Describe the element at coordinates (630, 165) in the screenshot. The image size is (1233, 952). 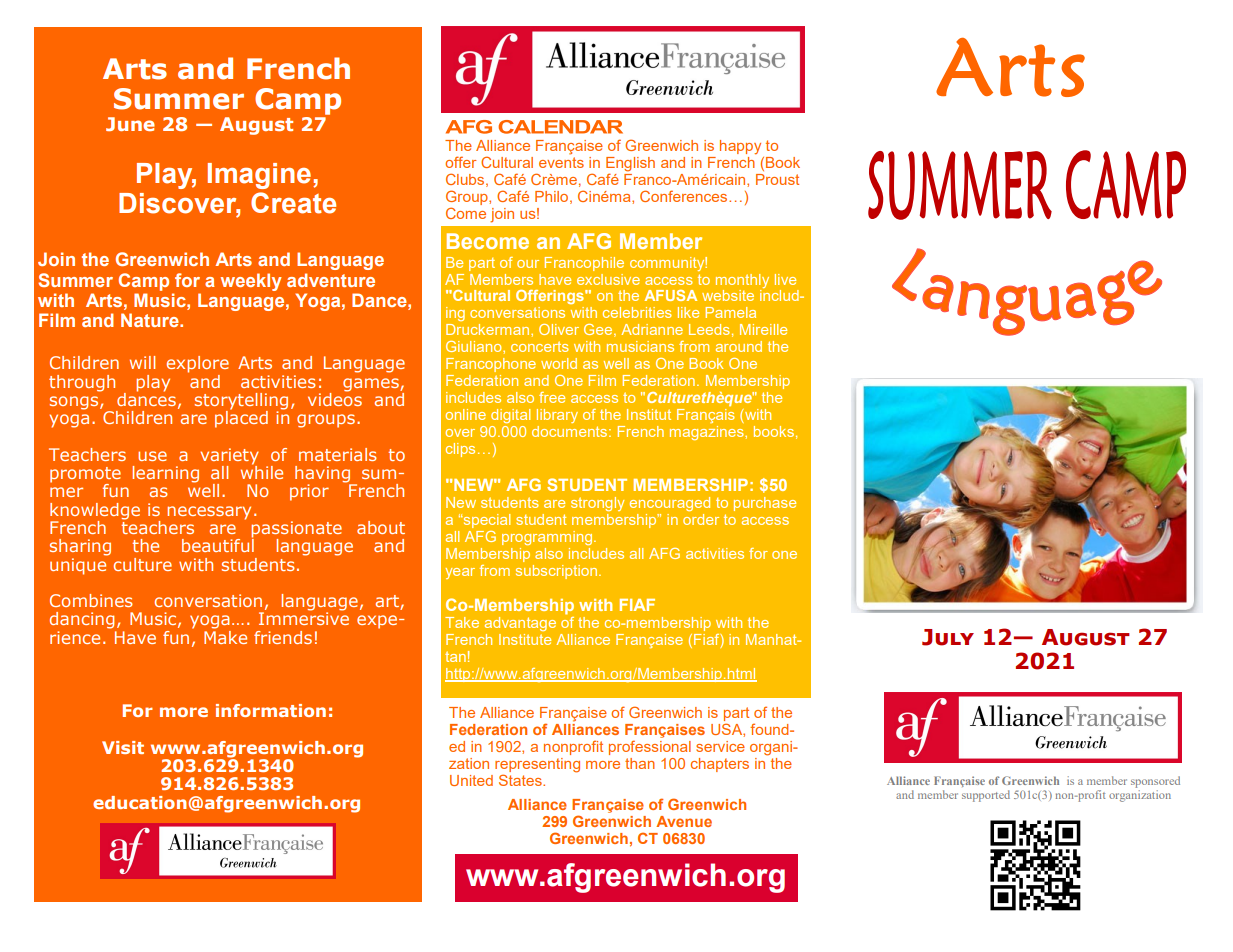
I see `English` at that location.
